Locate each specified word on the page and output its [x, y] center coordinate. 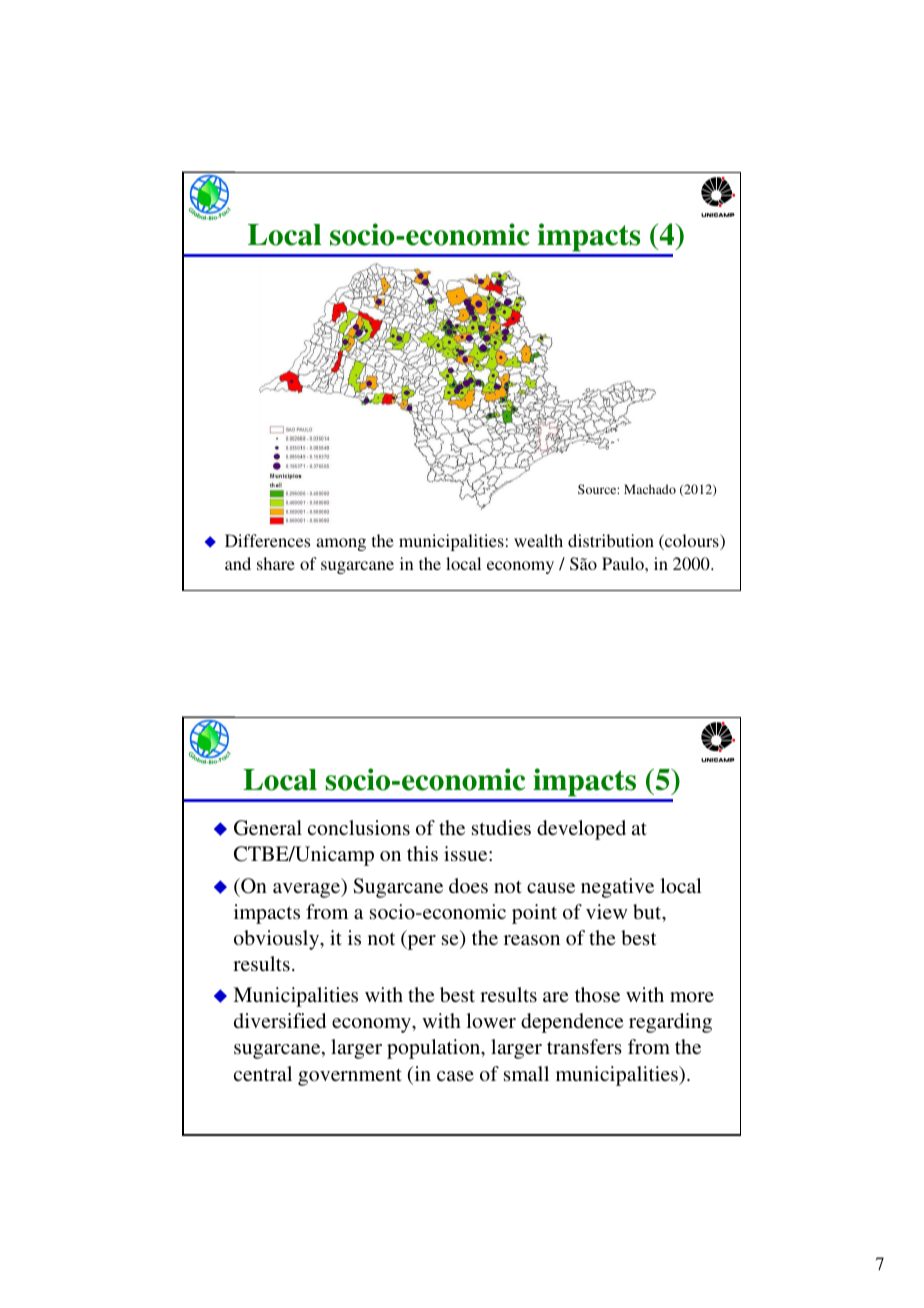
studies [501, 827]
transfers [584, 1046]
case [455, 1076]
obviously [278, 940]
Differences [267, 540]
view [606, 911]
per [420, 942]
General [268, 828]
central [263, 1073]
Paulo [624, 563]
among [341, 544]
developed [581, 830]
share [276, 563]
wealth [538, 540]
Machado [650, 489]
